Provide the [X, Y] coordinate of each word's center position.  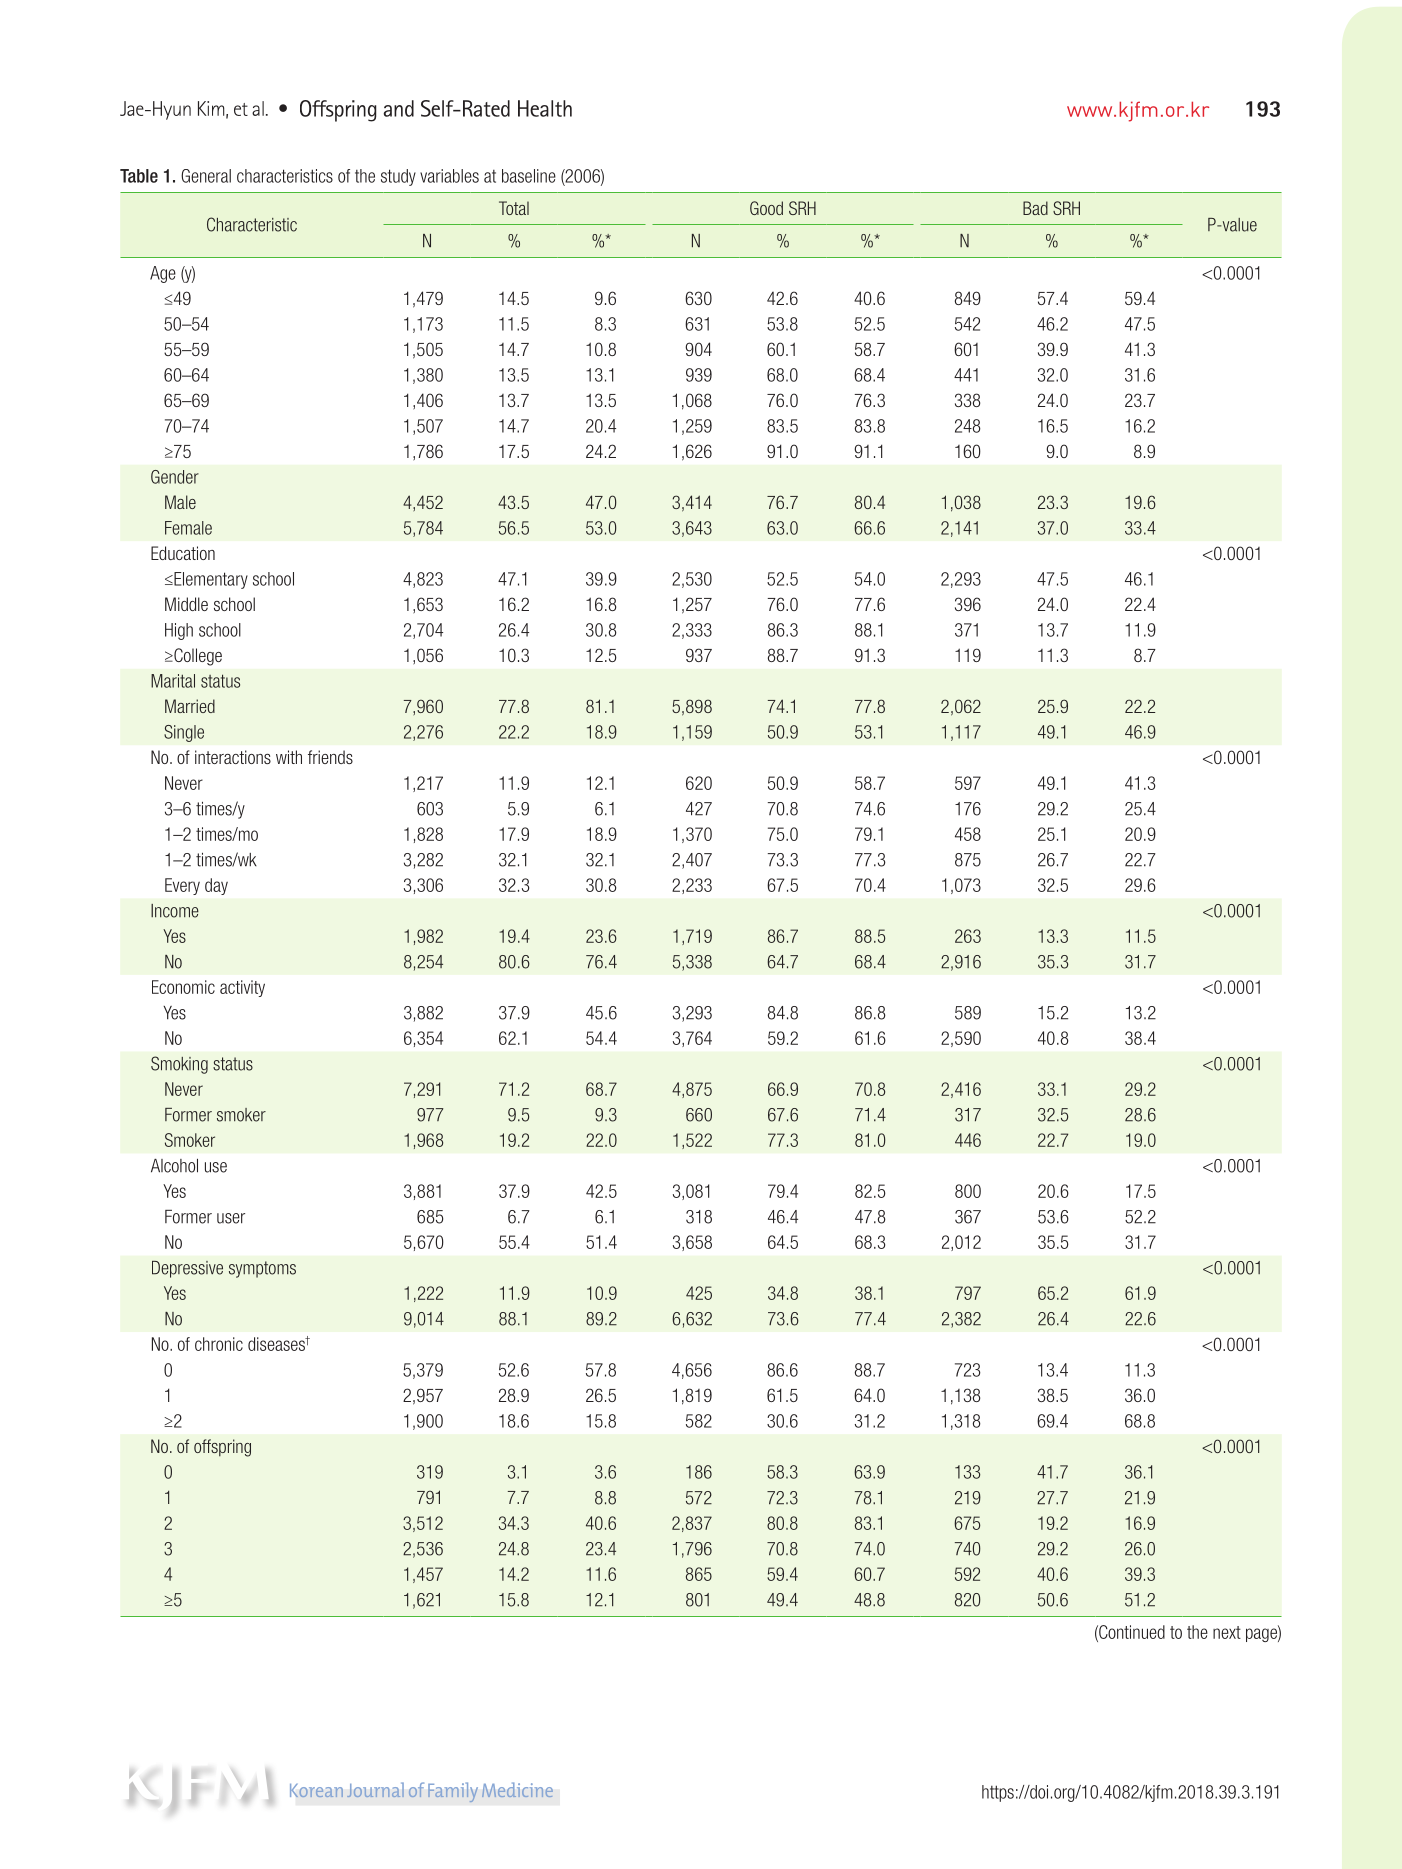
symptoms [262, 1269]
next [1227, 1632]
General [206, 176]
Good [766, 208]
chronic [219, 1344]
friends [330, 757]
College [197, 657]
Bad [1035, 208]
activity [242, 988]
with [289, 757]
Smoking [179, 1065]
